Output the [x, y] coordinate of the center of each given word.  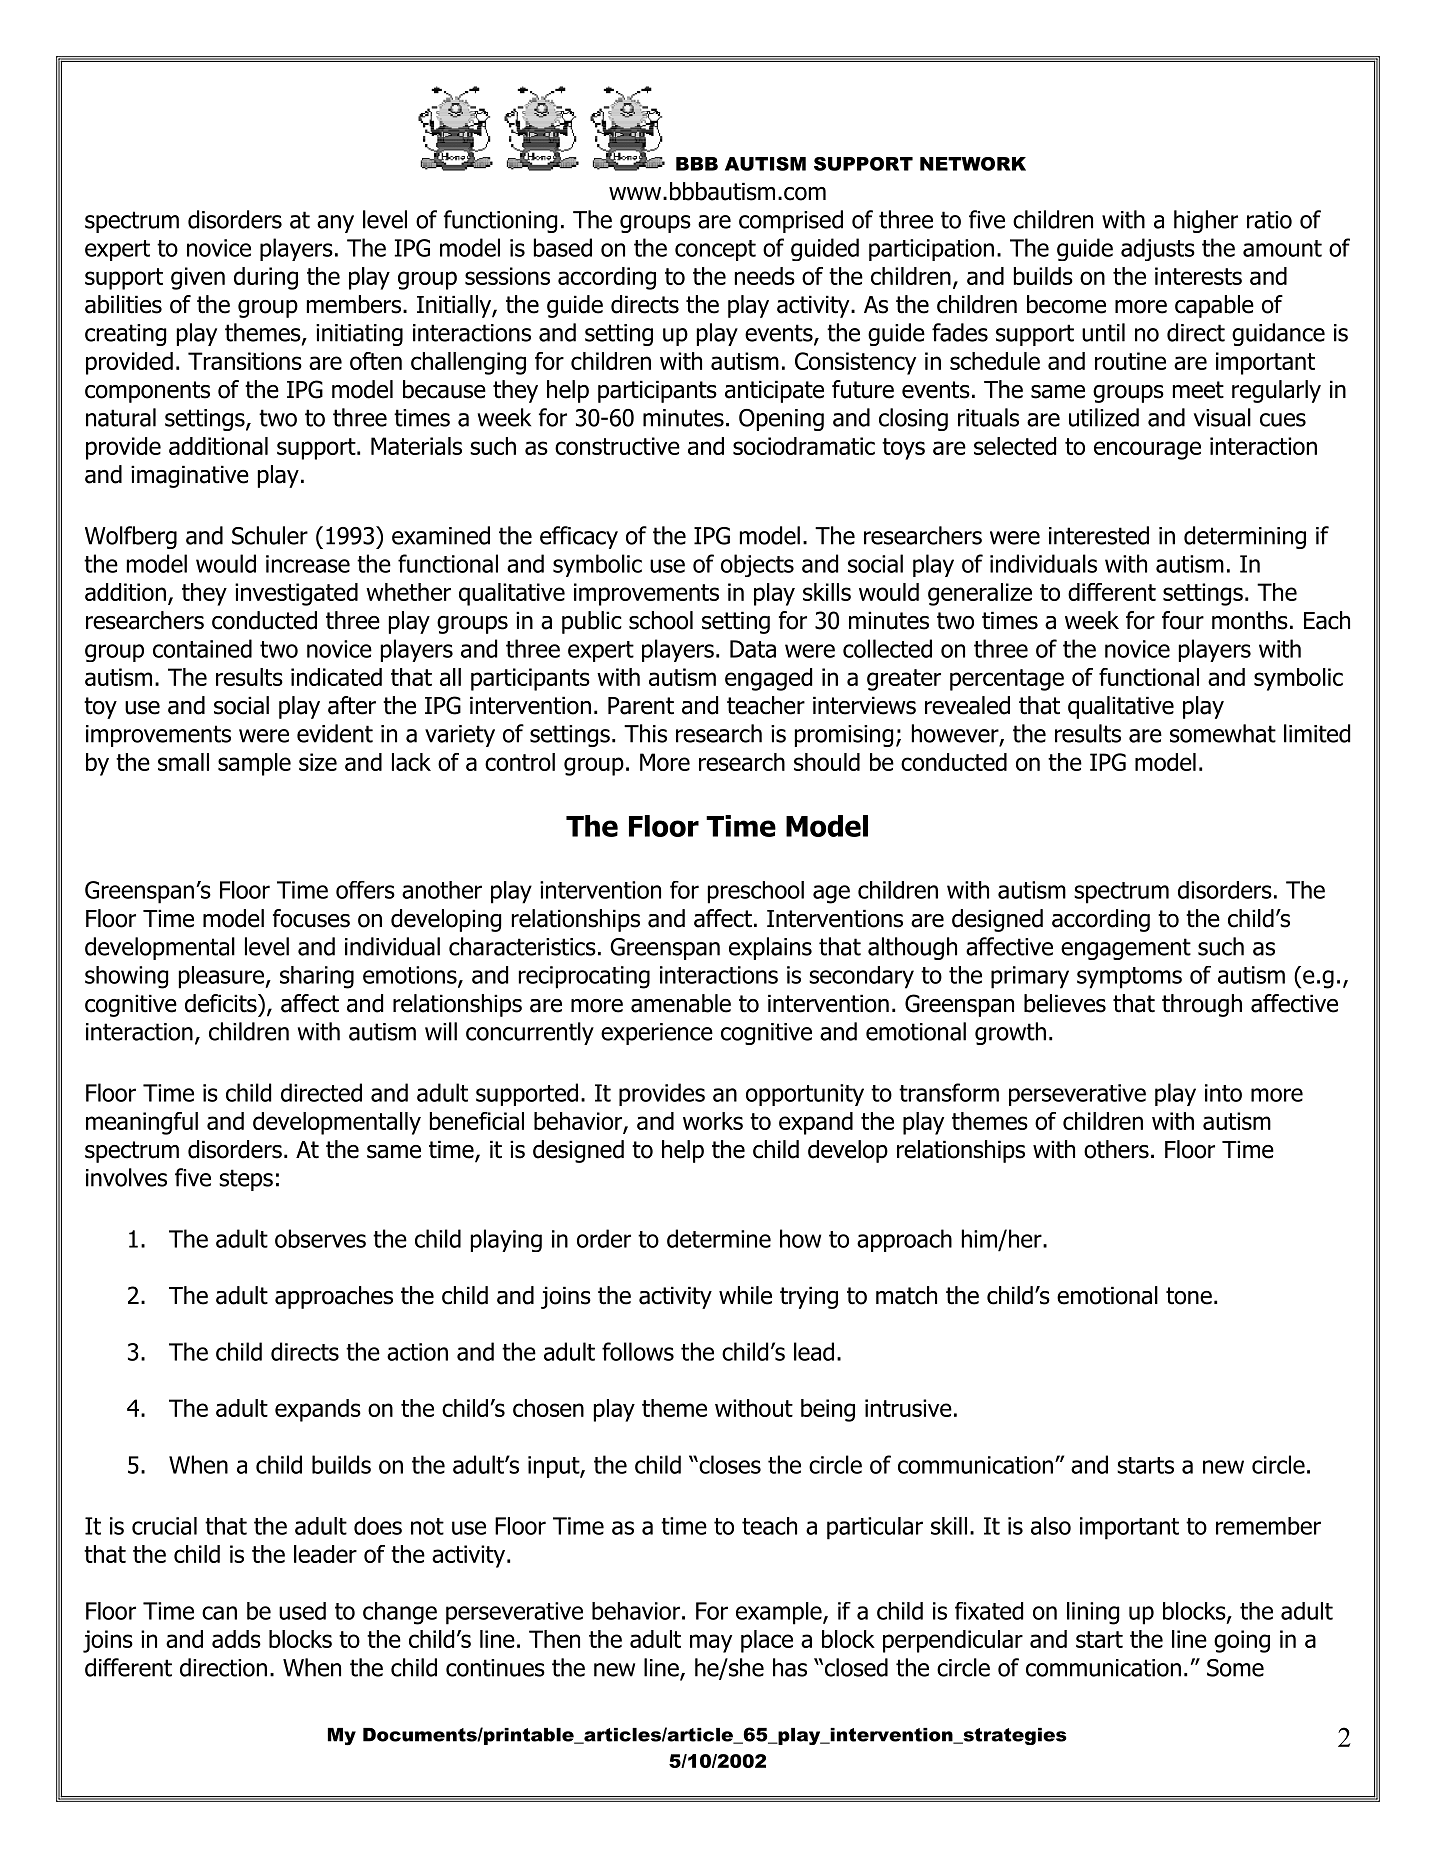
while [745, 1295]
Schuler [270, 535]
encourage [1147, 450]
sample [254, 764]
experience [657, 1034]
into [1223, 1093]
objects [757, 565]
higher [1206, 221]
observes [320, 1238]
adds [236, 1639]
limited [1317, 733]
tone [1189, 1296]
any [335, 224]
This [645, 733]
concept [715, 250]
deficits [222, 1003]
